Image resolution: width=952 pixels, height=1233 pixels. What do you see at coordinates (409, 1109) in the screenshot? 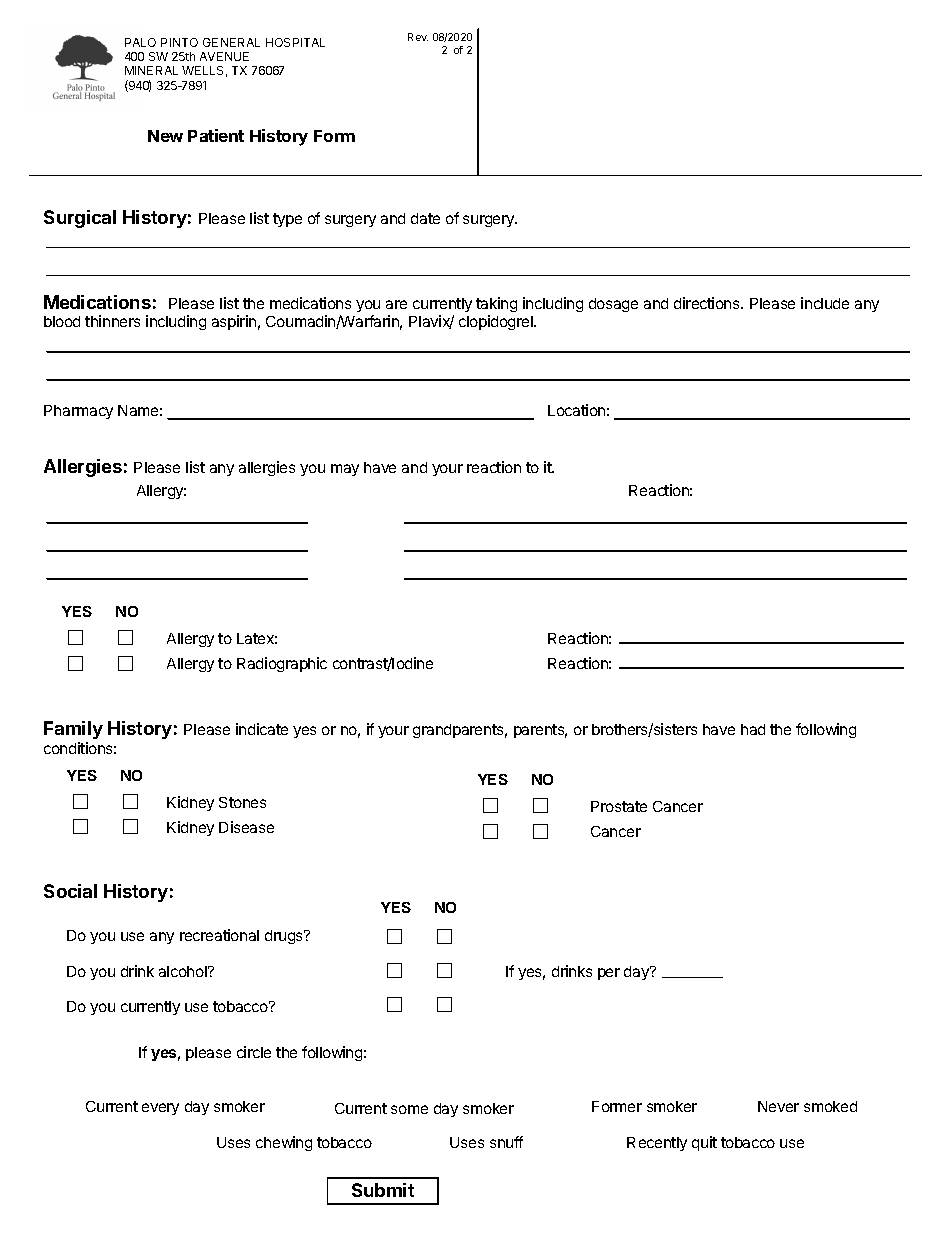
I see `some` at bounding box center [409, 1109].
